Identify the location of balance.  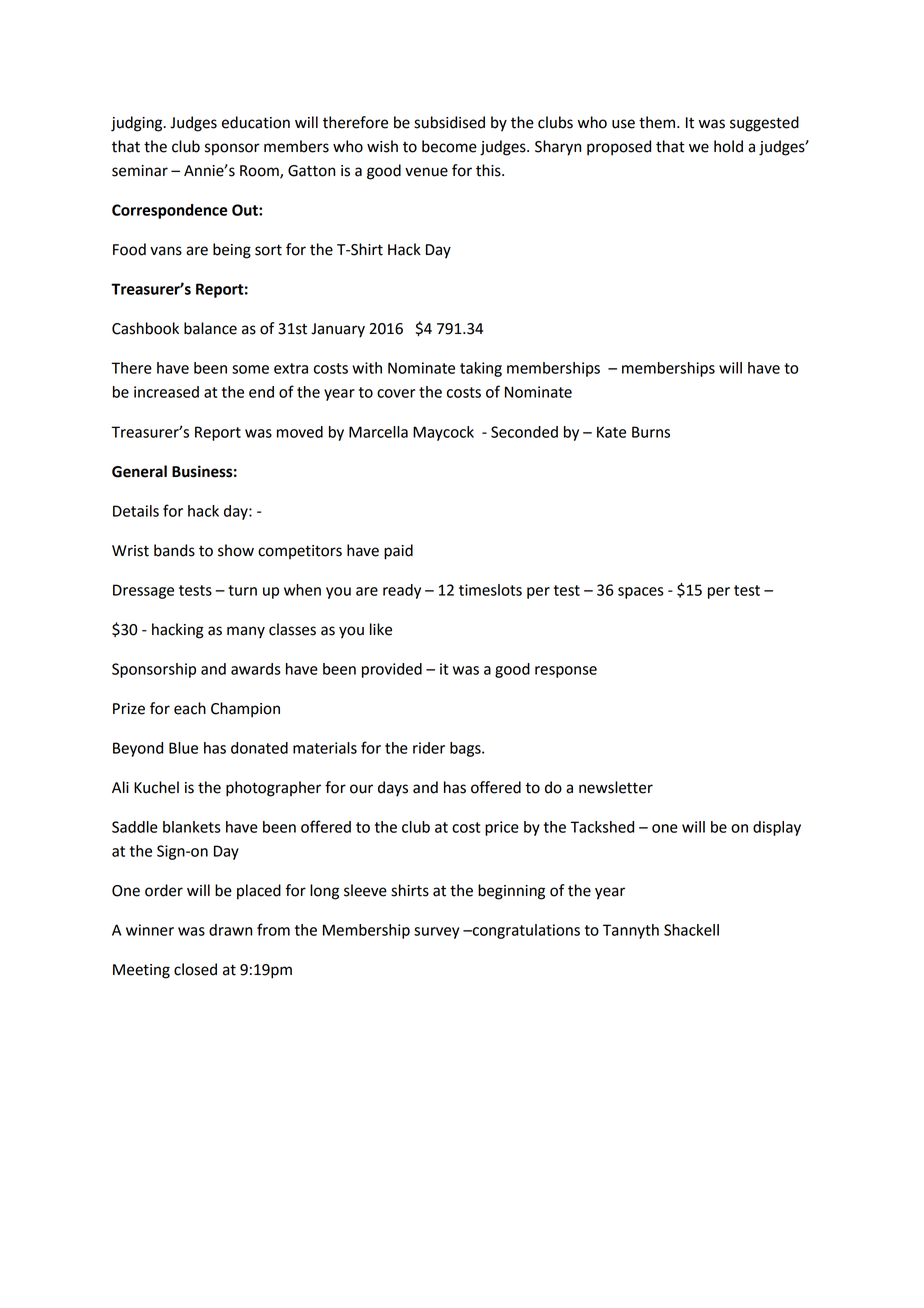
(210, 328).
